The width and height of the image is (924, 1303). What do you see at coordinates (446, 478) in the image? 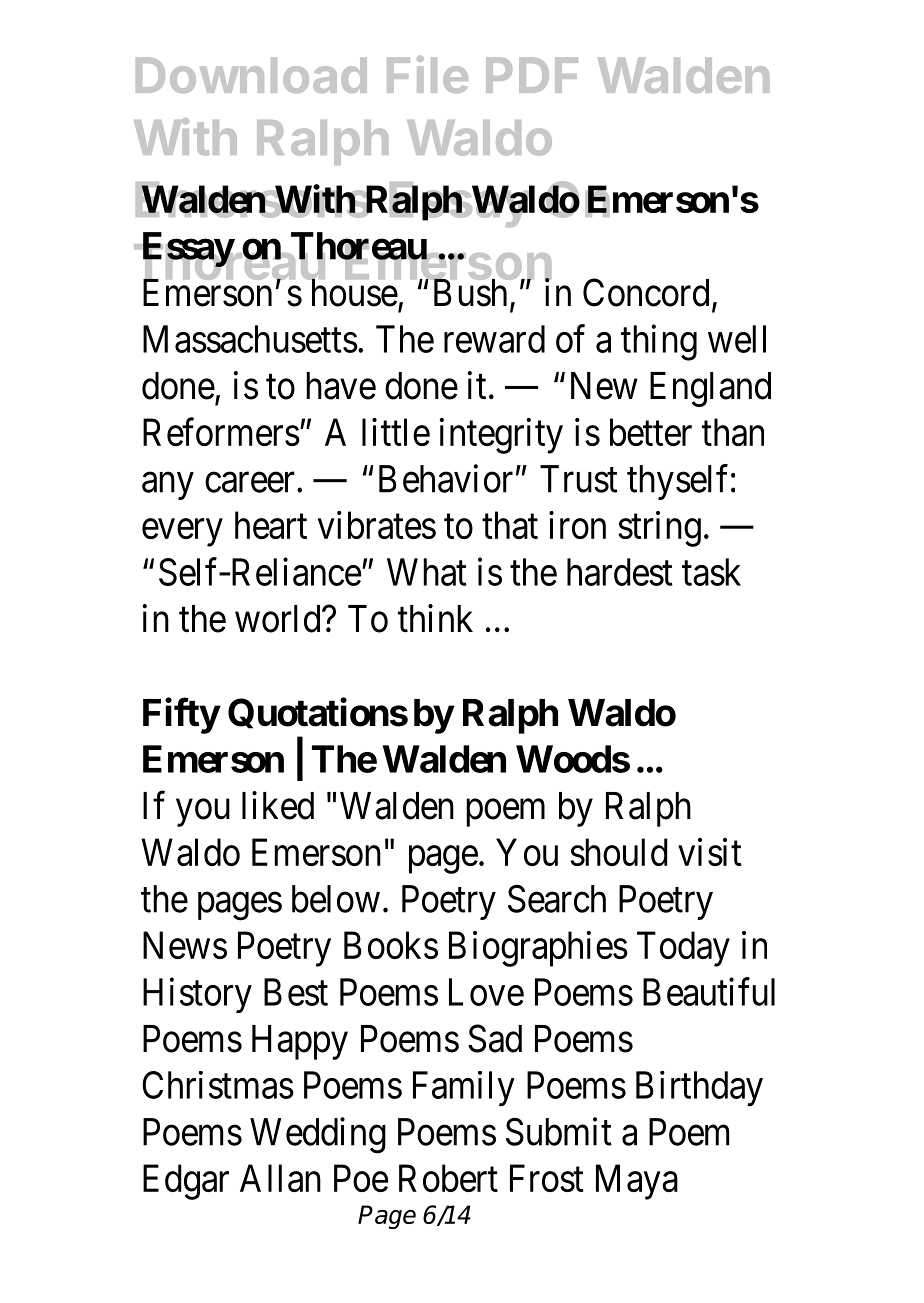
I see `Behavior` at bounding box center [446, 478].
